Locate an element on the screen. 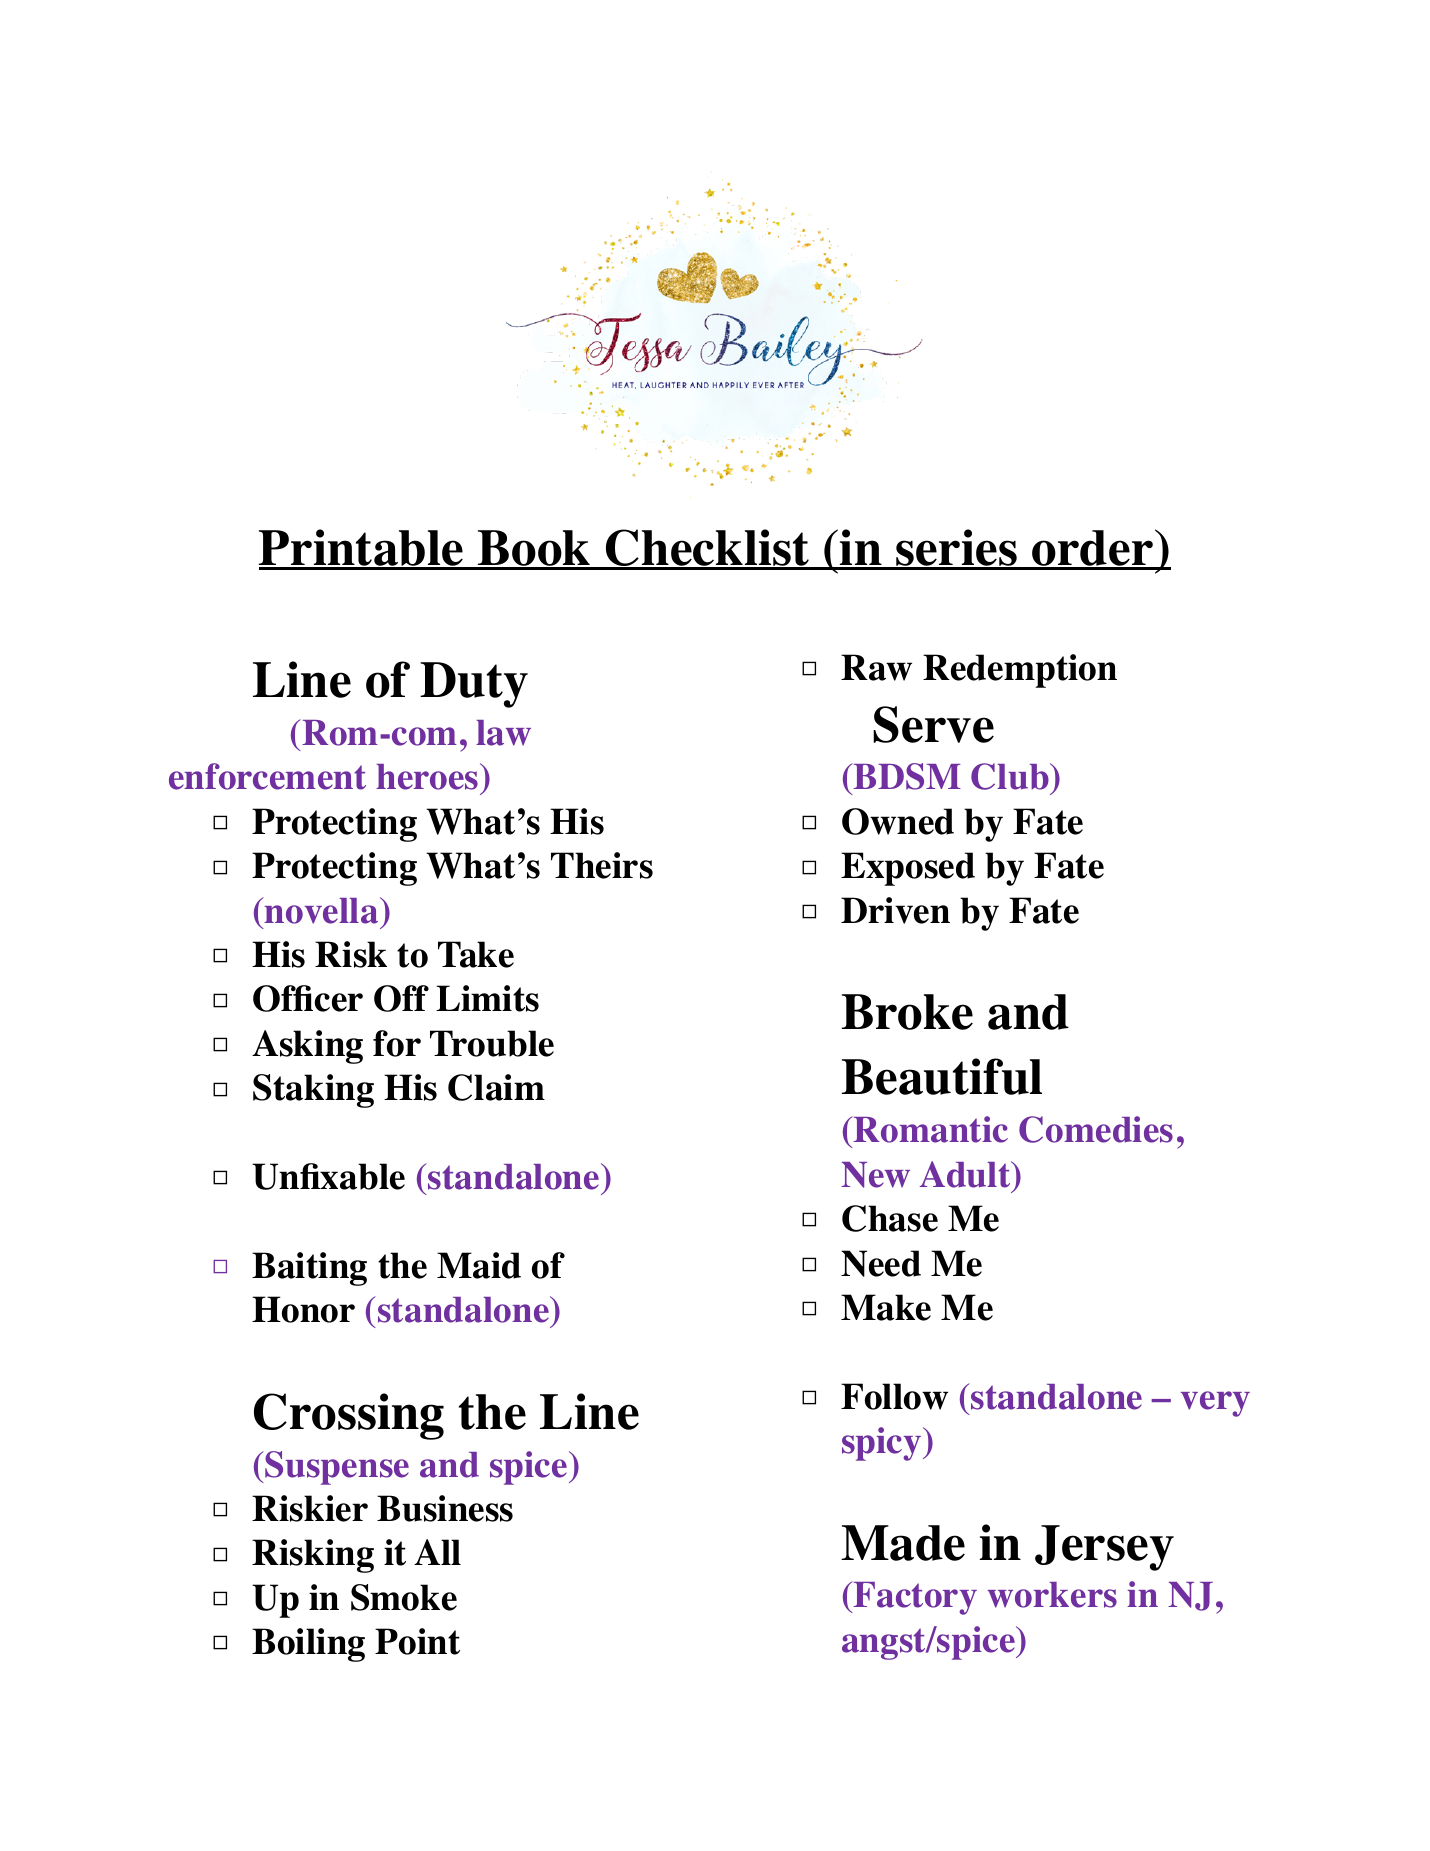 The width and height of the screenshot is (1430, 1851). Baiting is located at coordinates (309, 1269).
